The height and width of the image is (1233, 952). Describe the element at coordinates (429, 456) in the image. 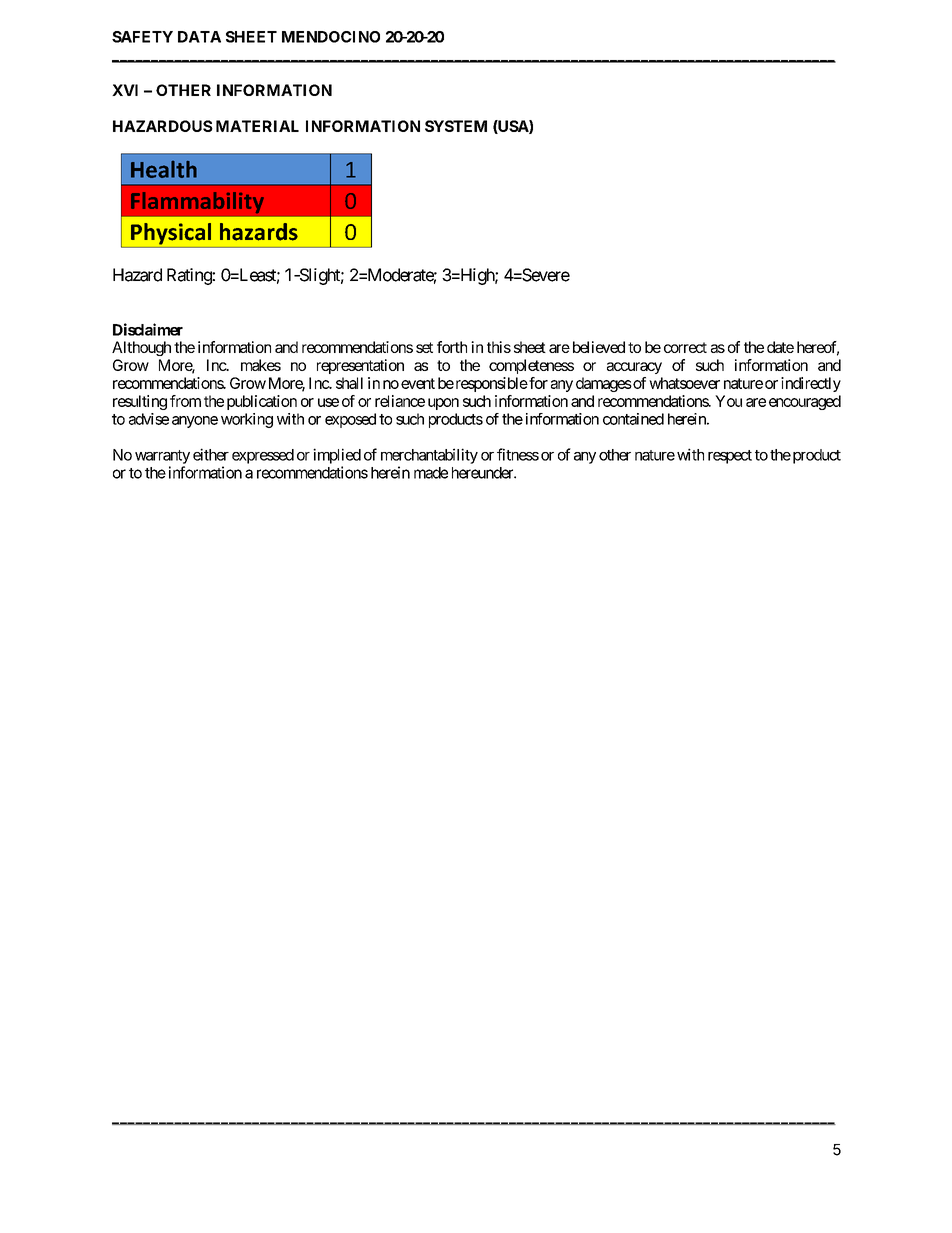

I see `merchantability` at that location.
